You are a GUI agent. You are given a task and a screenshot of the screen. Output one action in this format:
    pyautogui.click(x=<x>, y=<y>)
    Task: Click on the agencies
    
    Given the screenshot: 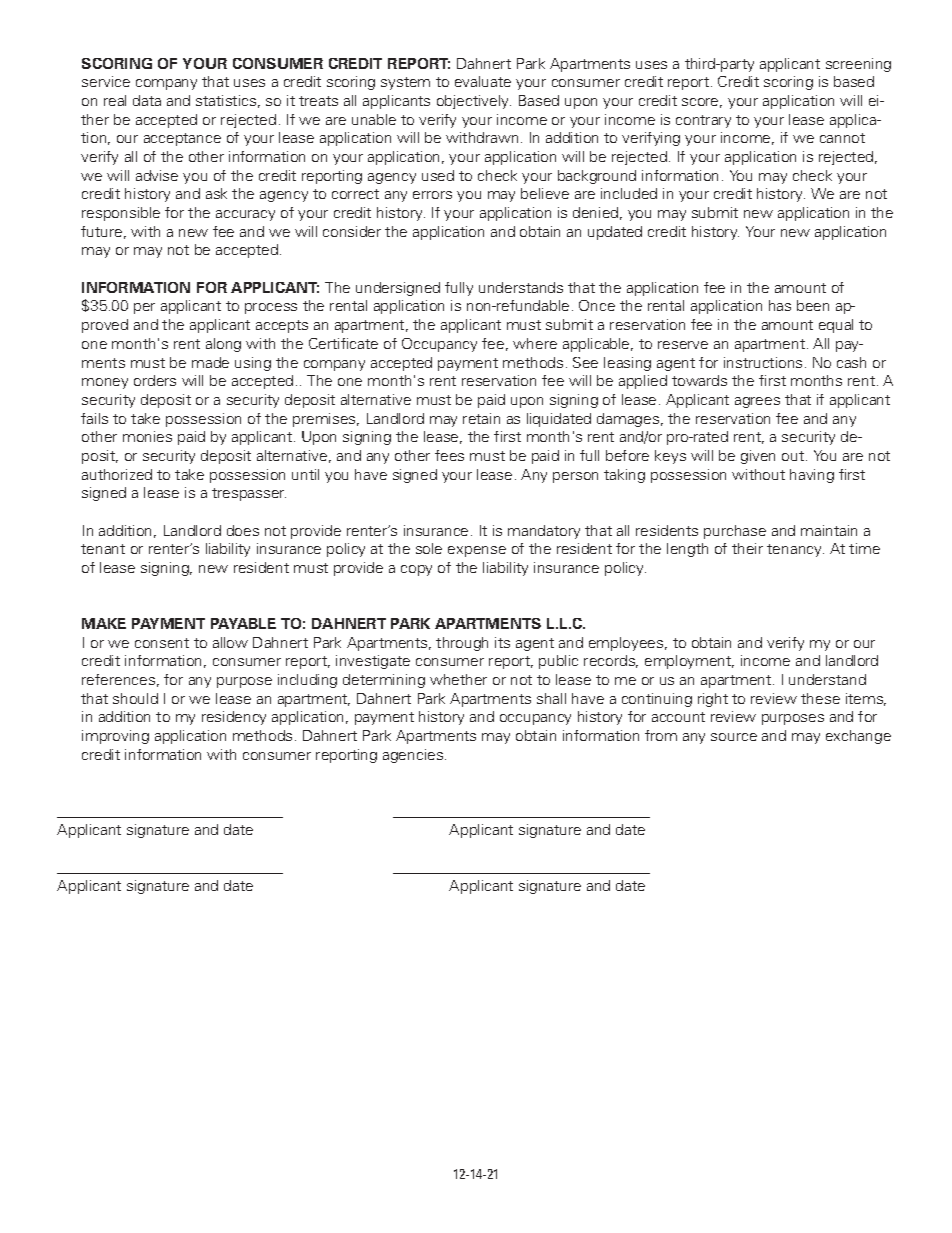 What is the action you would take?
    pyautogui.click(x=413, y=756)
